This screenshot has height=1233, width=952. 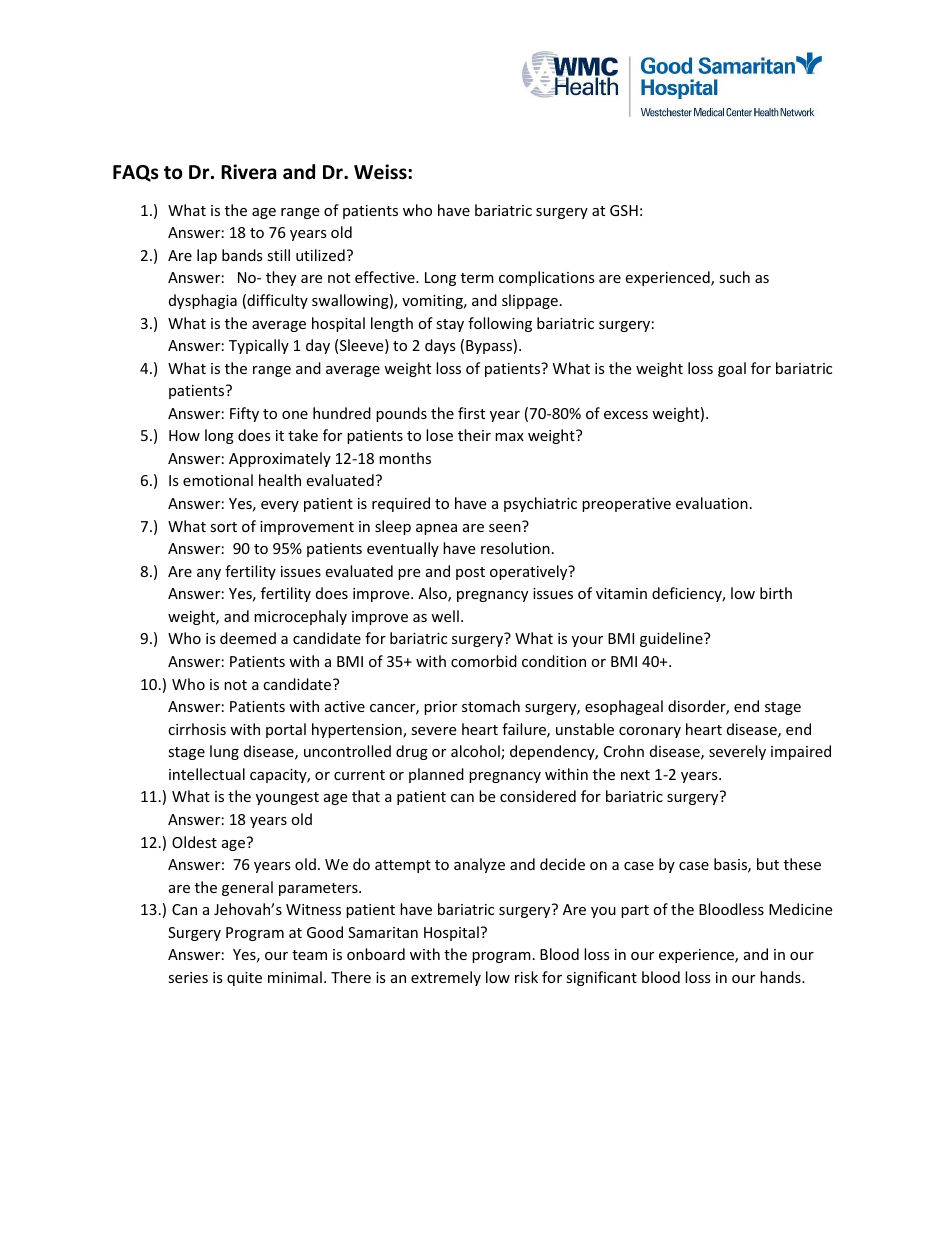 I want to click on evaluation, so click(x=712, y=503).
